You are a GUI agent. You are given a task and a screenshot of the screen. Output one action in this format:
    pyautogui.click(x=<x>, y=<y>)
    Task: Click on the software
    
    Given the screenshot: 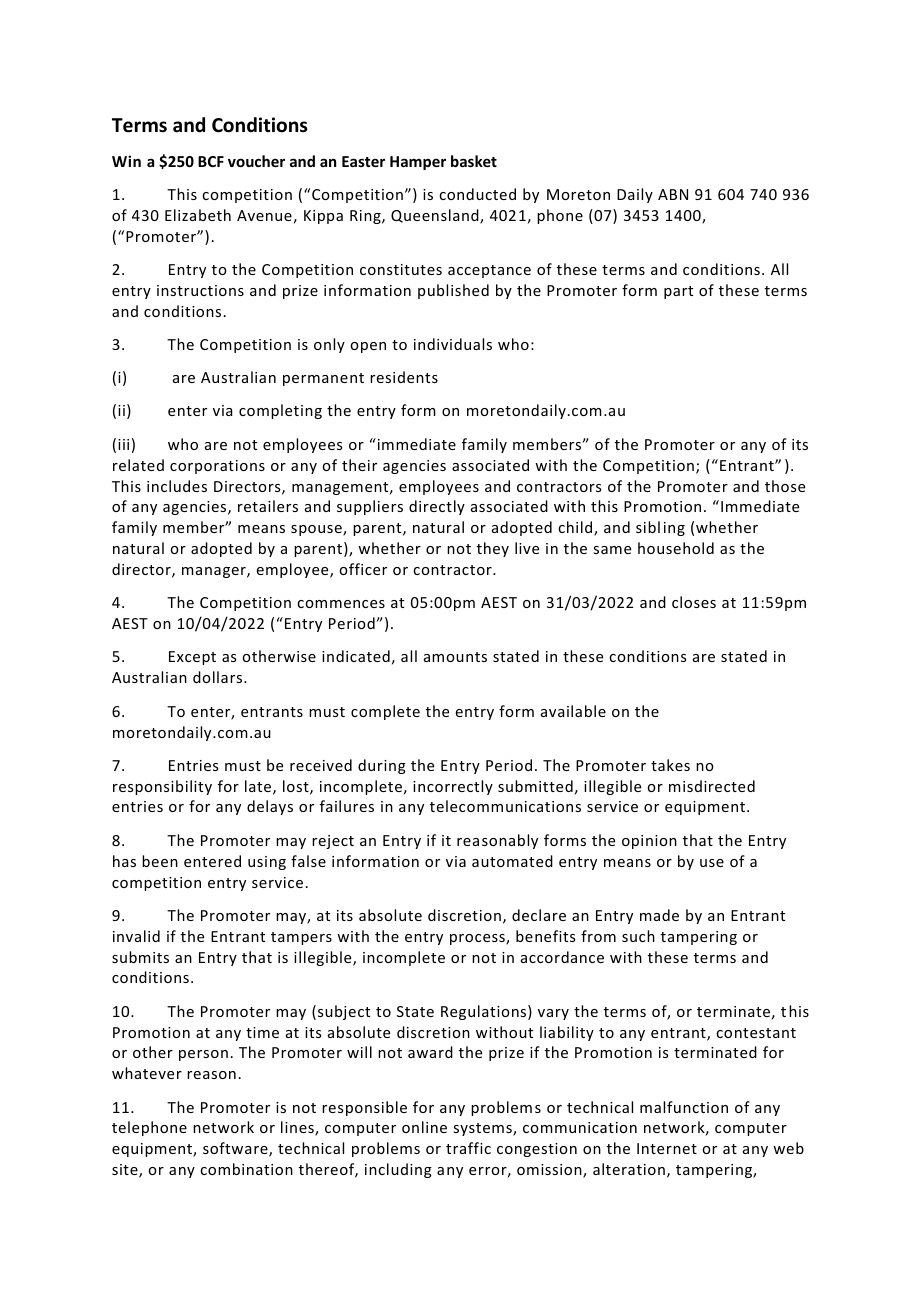 What is the action you would take?
    pyautogui.click(x=236, y=1149)
